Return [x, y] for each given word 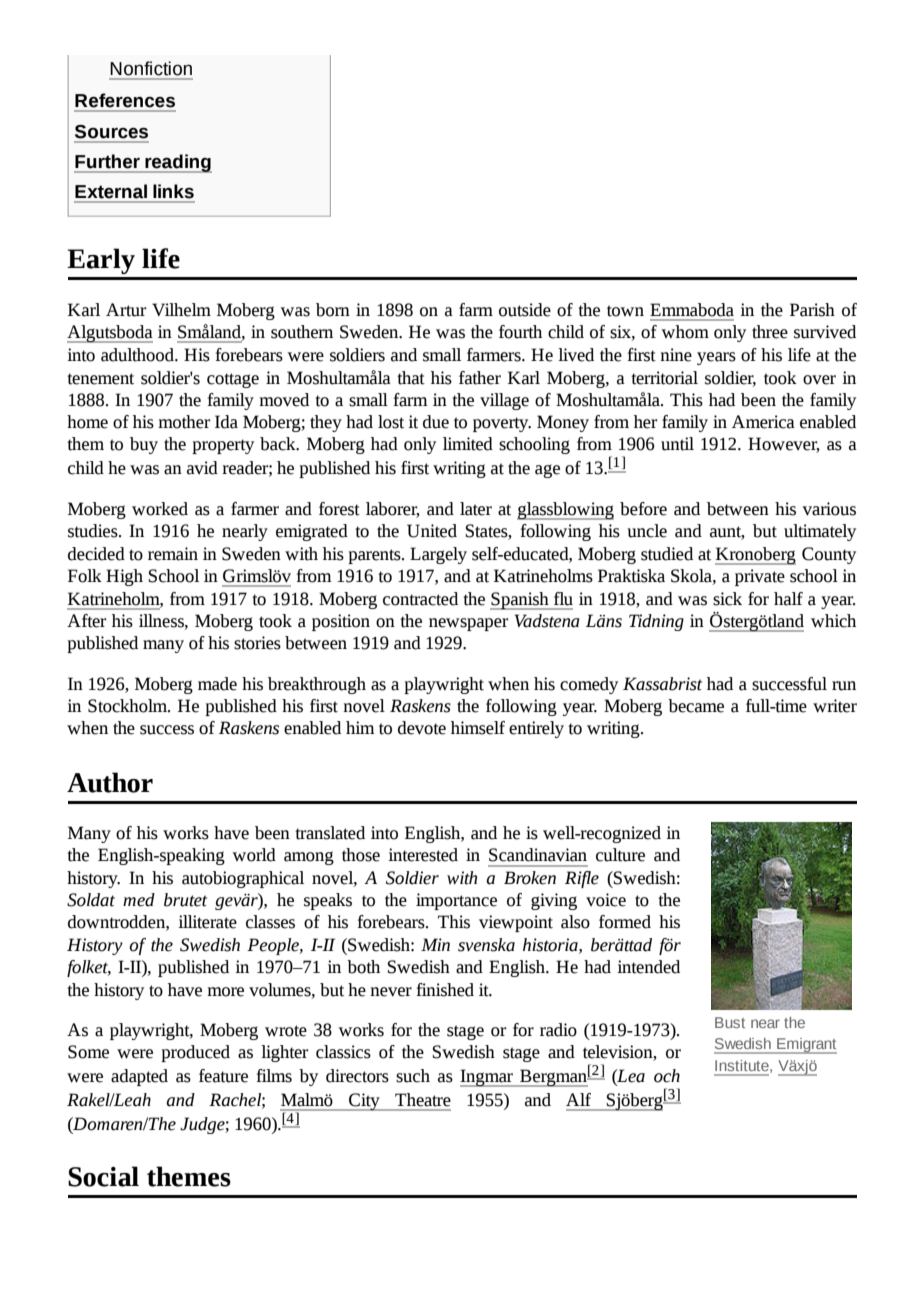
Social [103, 1176]
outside [525, 310]
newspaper [468, 624]
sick [727, 599]
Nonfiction [151, 68]
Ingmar [487, 1078]
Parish [812, 310]
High [124, 577]
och [667, 1076]
